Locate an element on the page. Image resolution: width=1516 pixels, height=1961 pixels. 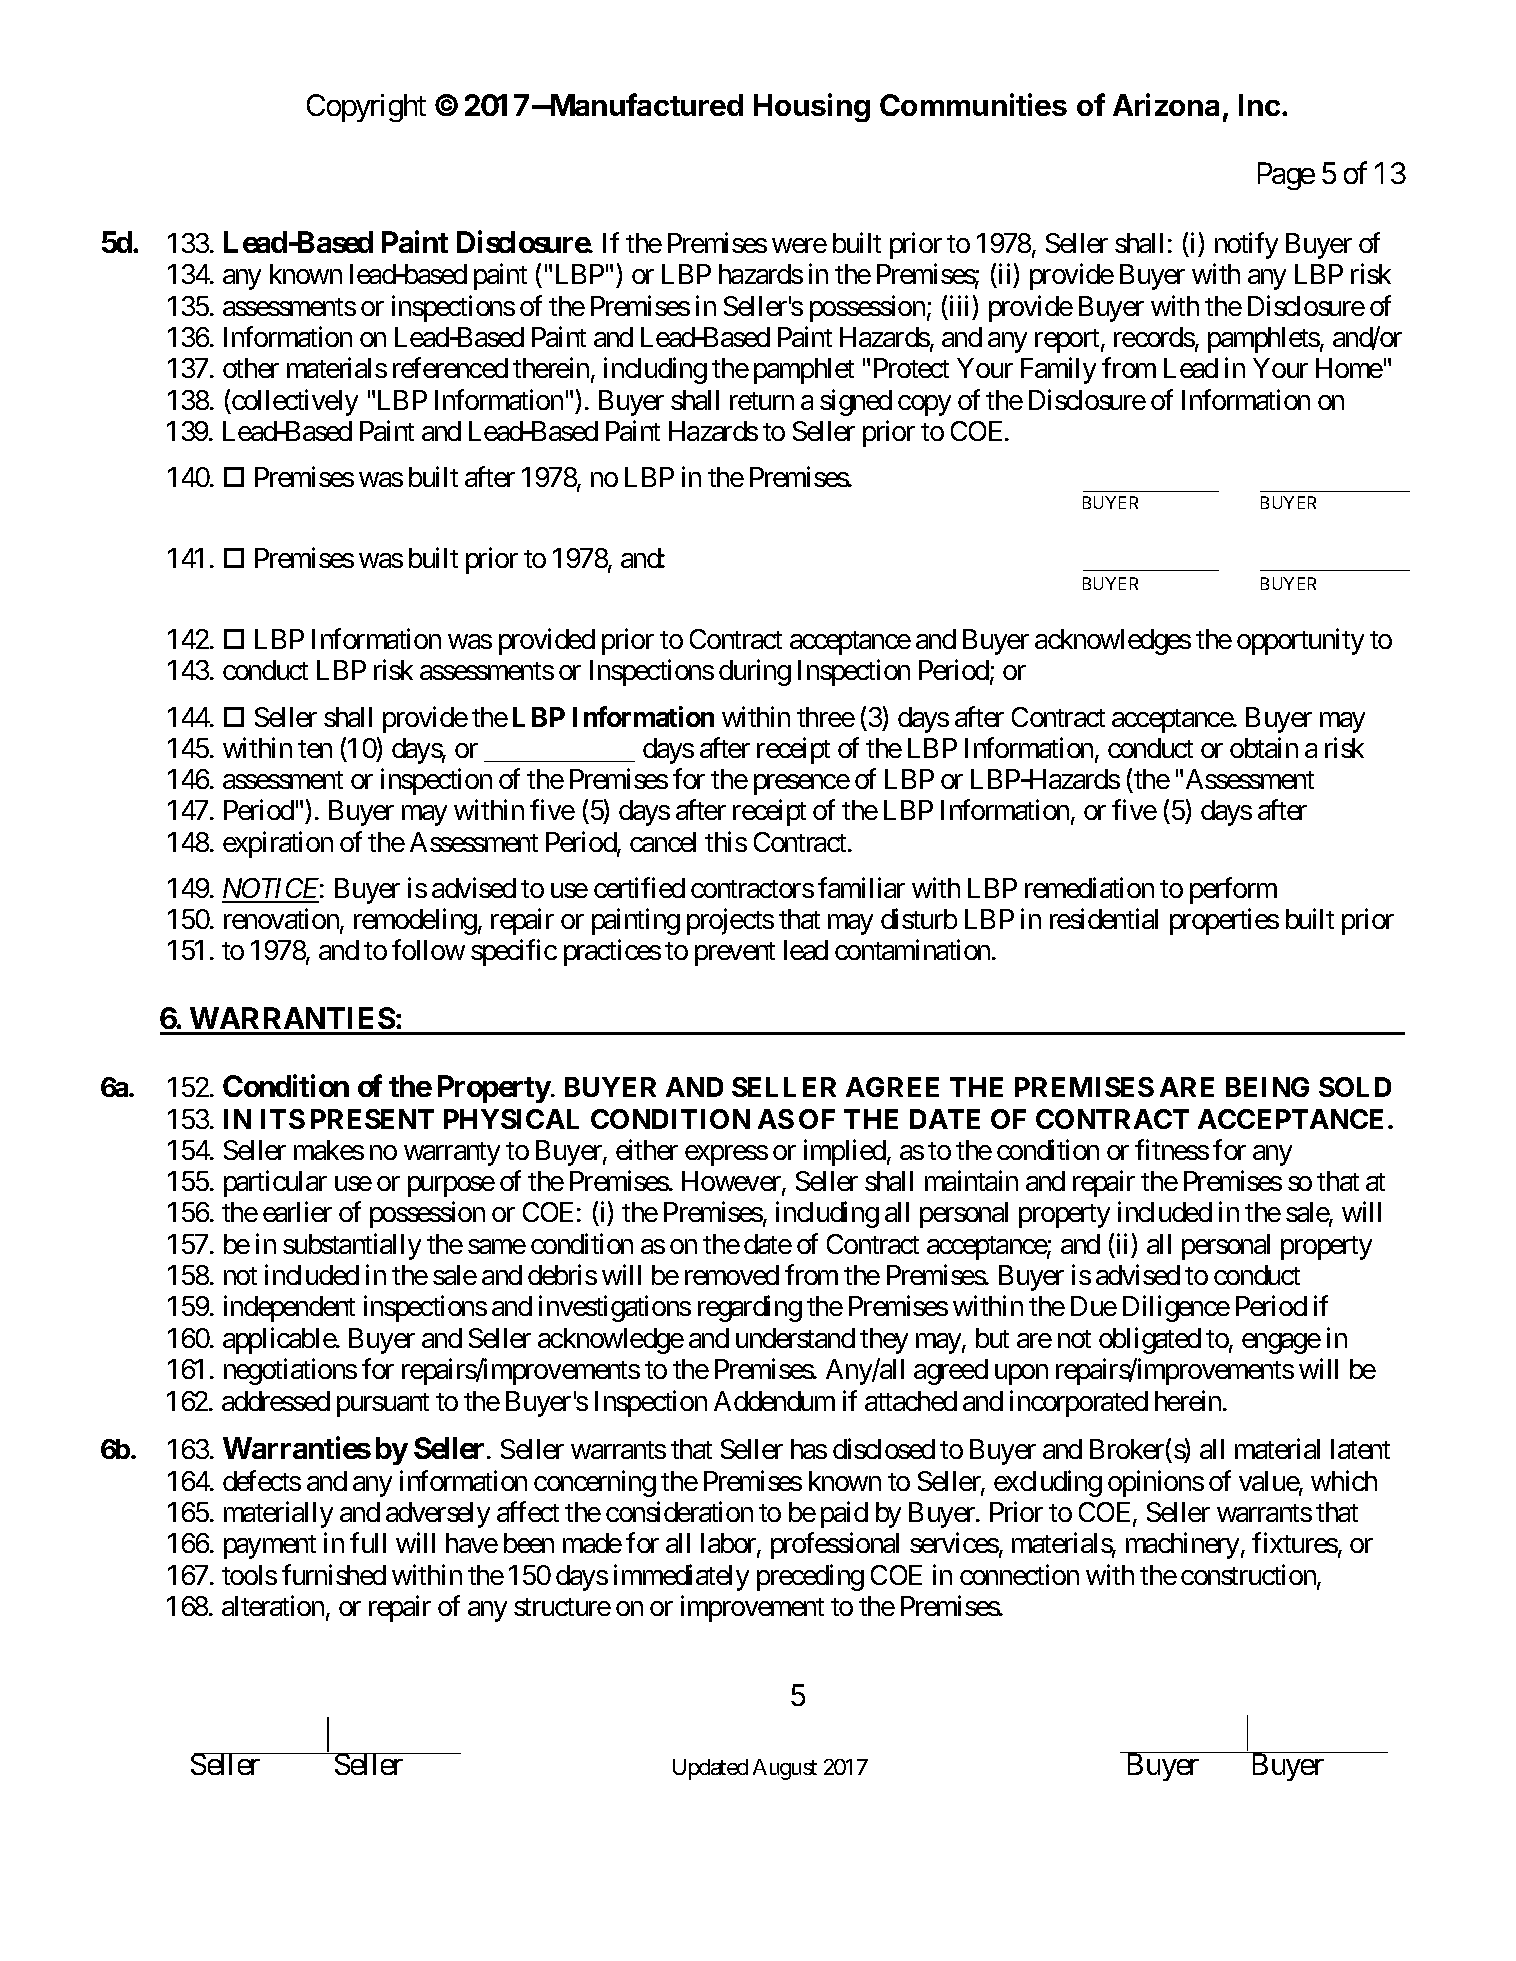
Housing is located at coordinates (812, 107).
